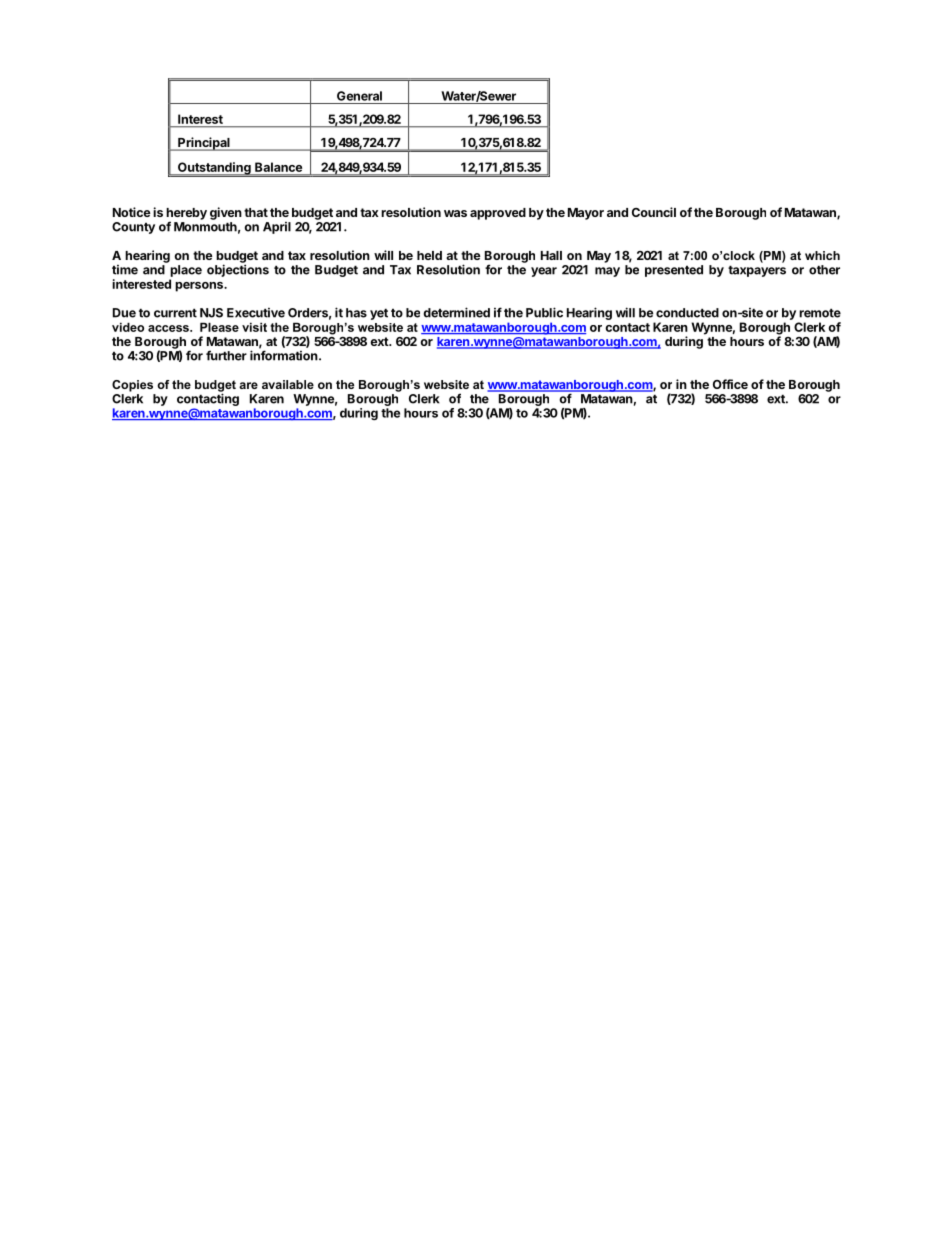 The image size is (952, 1233). I want to click on April, so click(277, 228).
